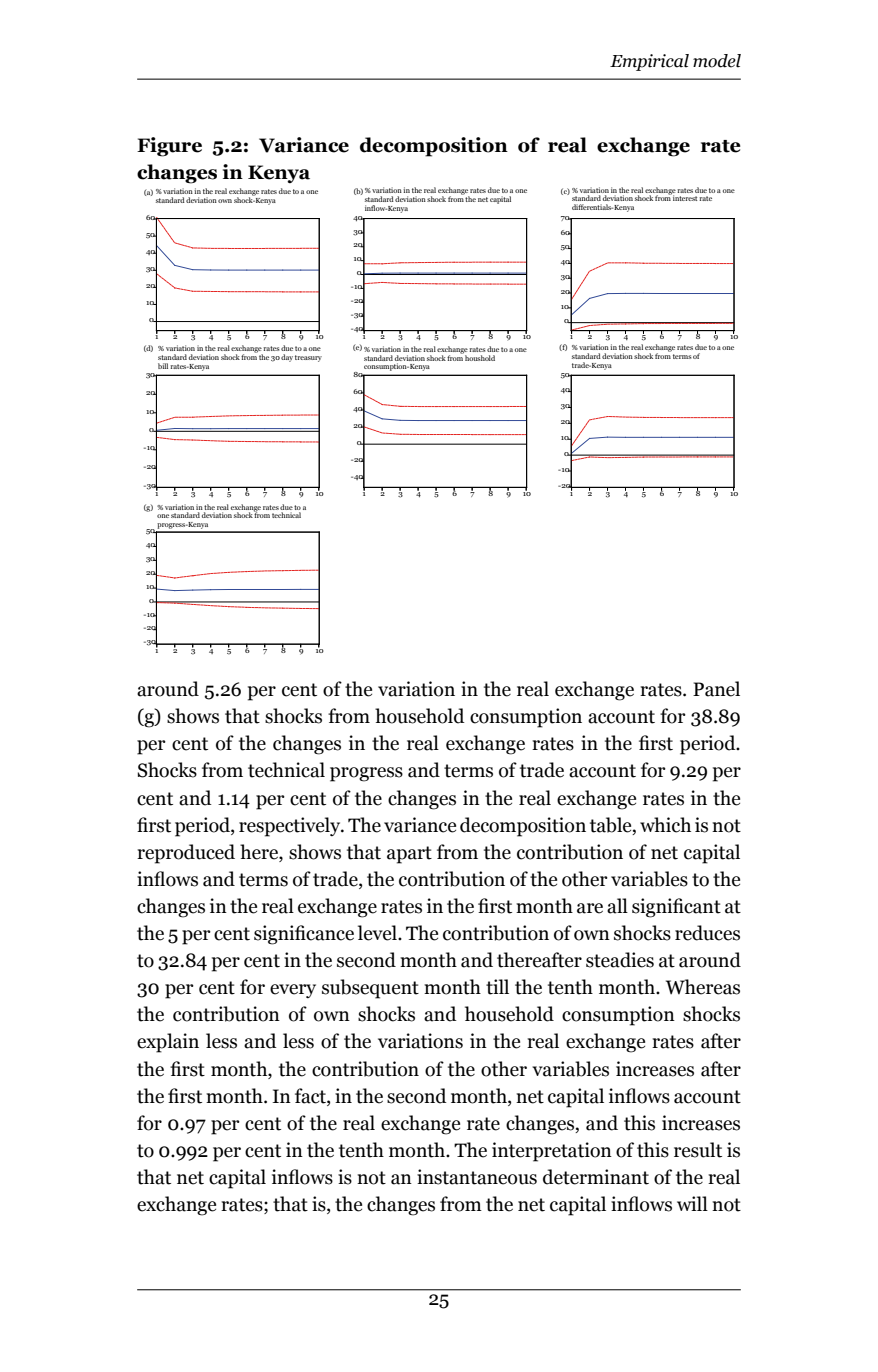 This document has height=1372, width=878. What do you see at coordinates (649, 62) in the document?
I see `Empirical` at bounding box center [649, 62].
